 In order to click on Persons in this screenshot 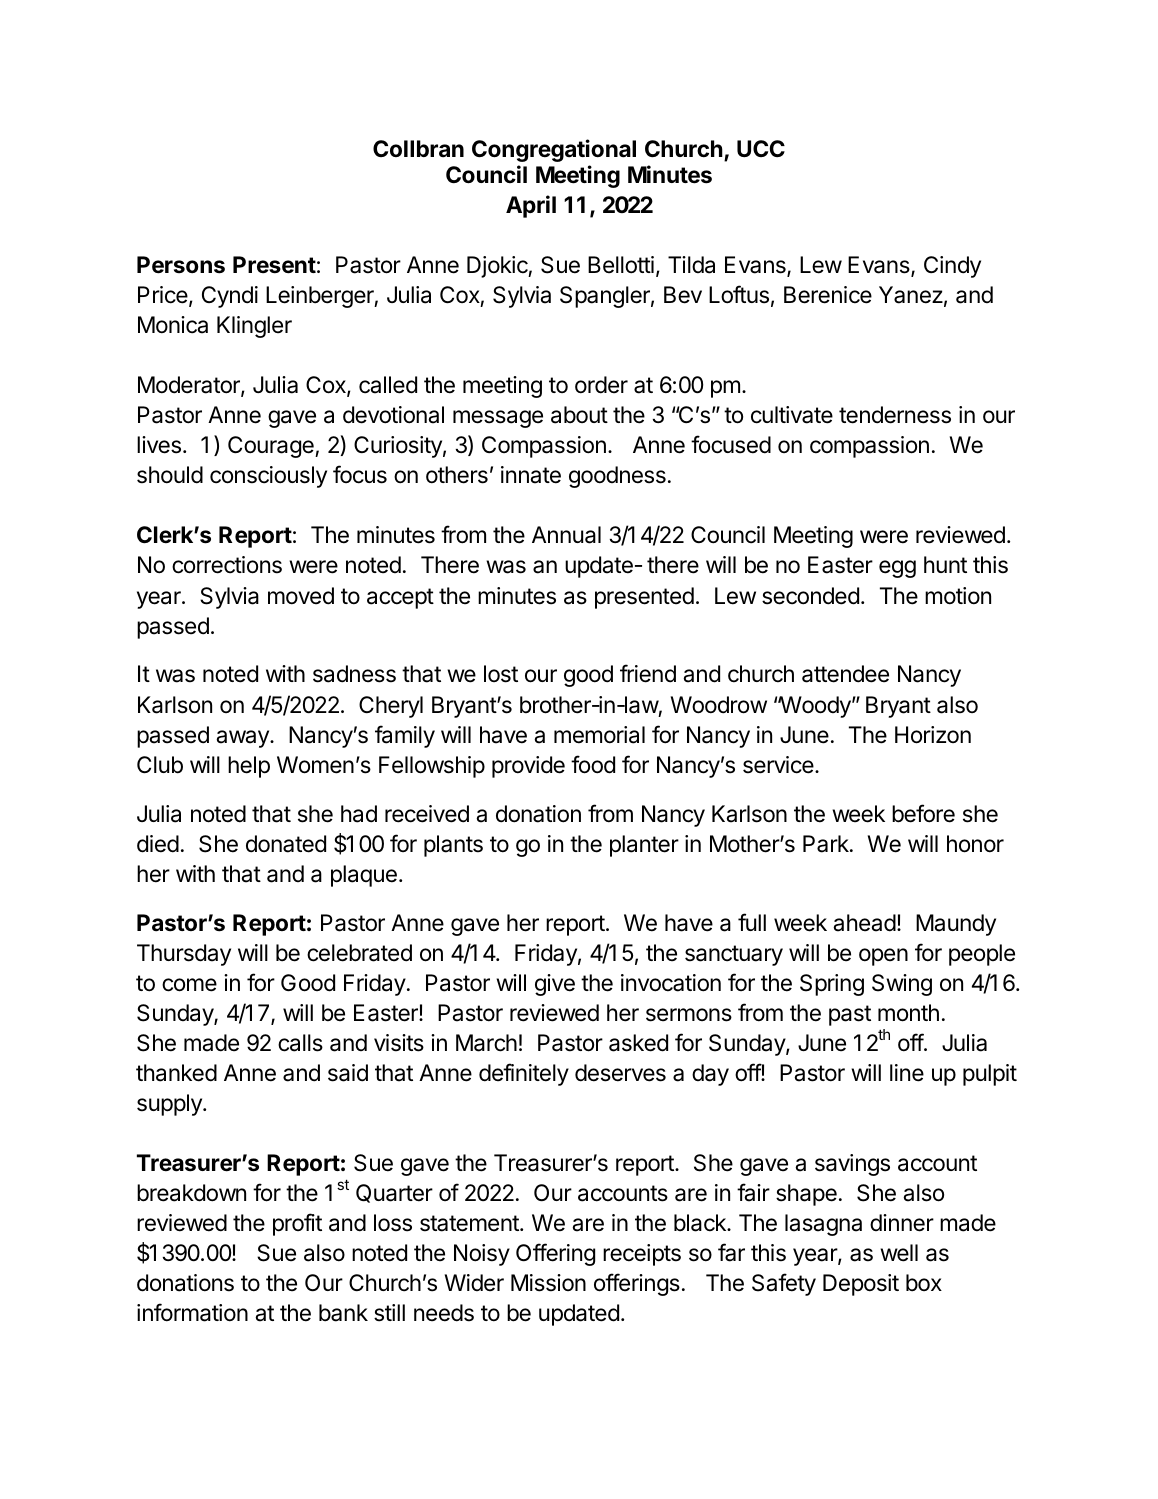, I will do `click(181, 265)`.
